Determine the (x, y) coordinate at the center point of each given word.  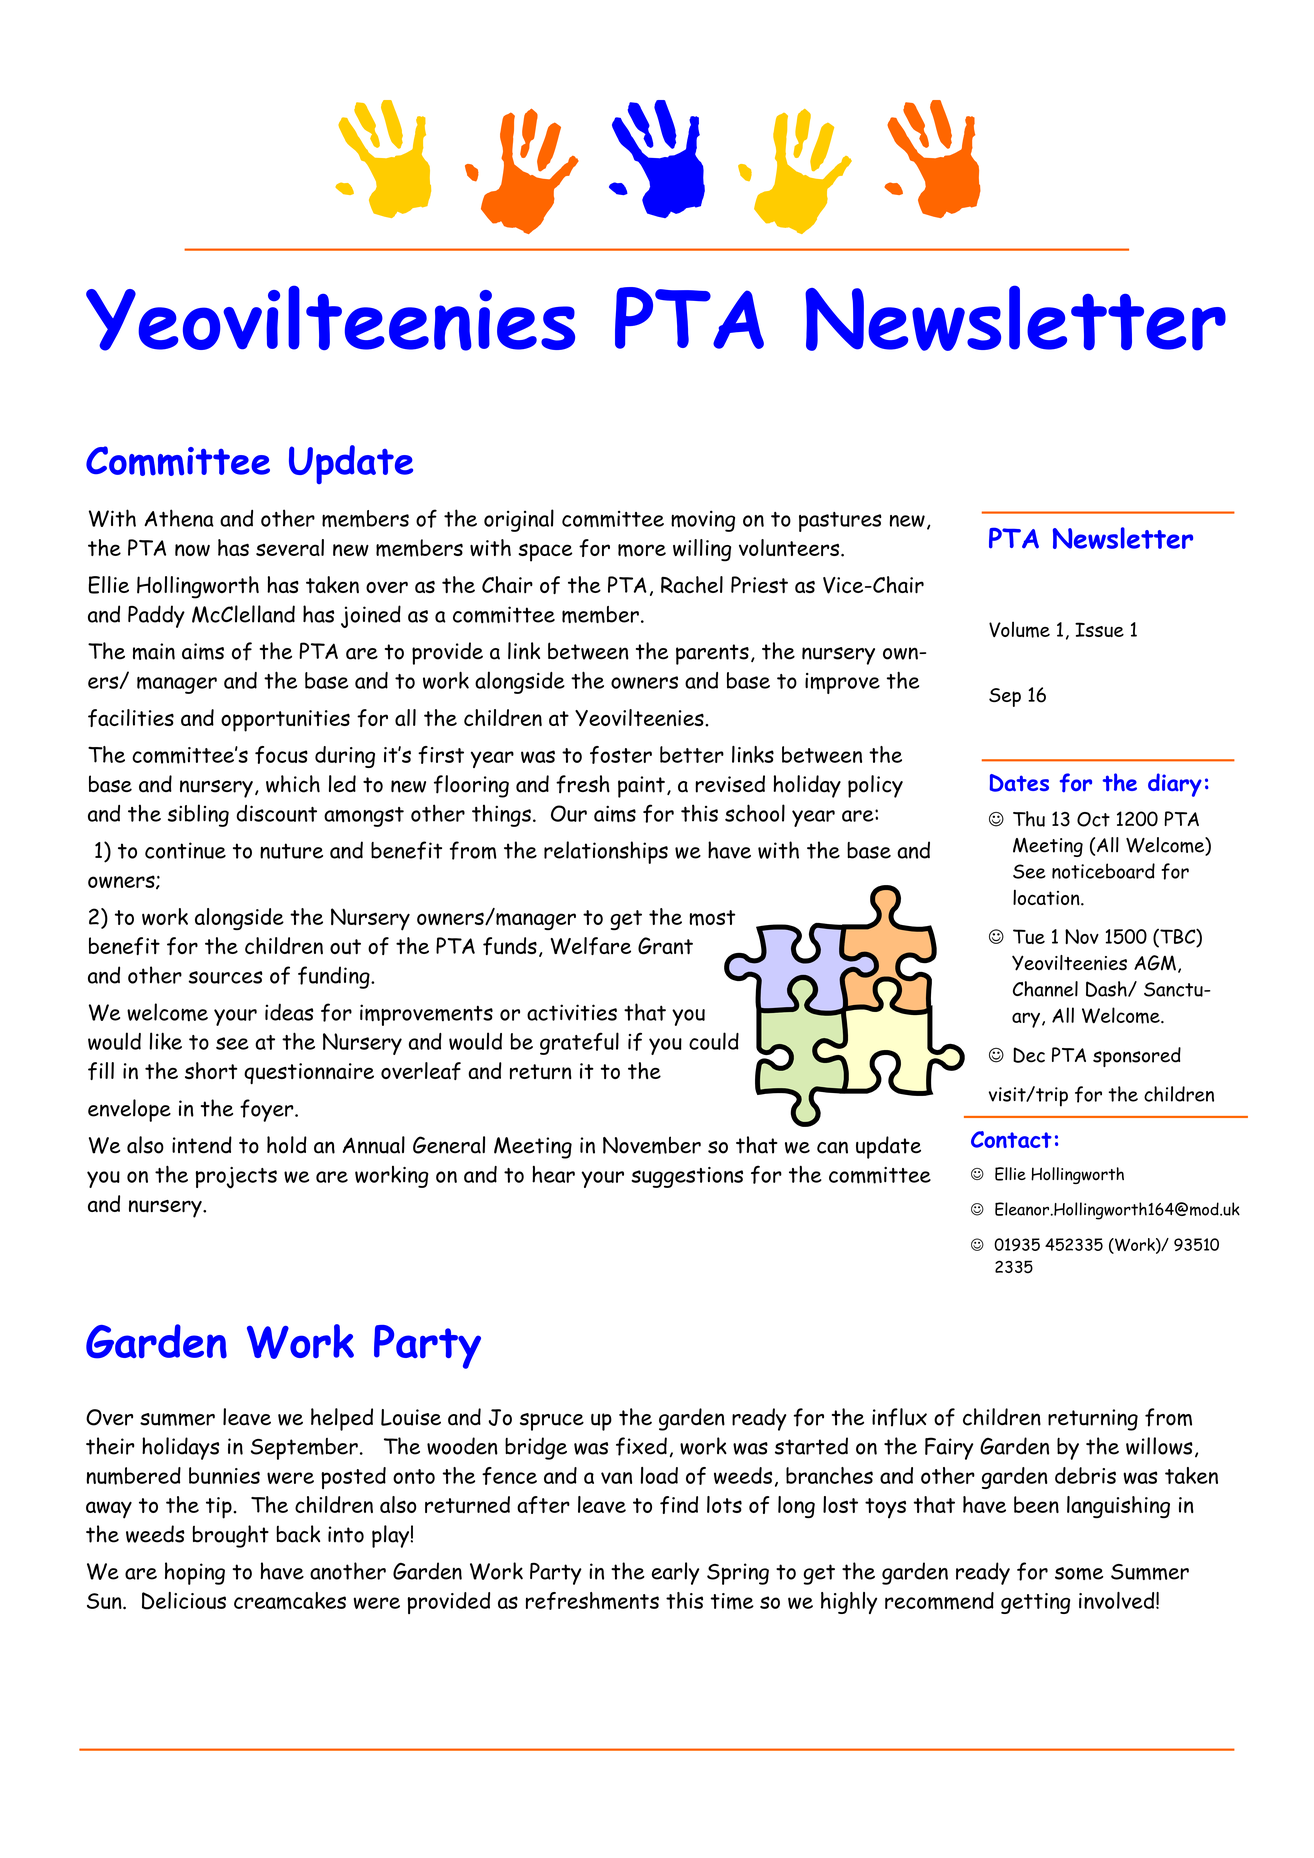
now (192, 550)
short (211, 1070)
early (676, 1573)
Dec (1029, 1055)
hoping (195, 1573)
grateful (579, 1043)
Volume (1019, 629)
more (642, 550)
